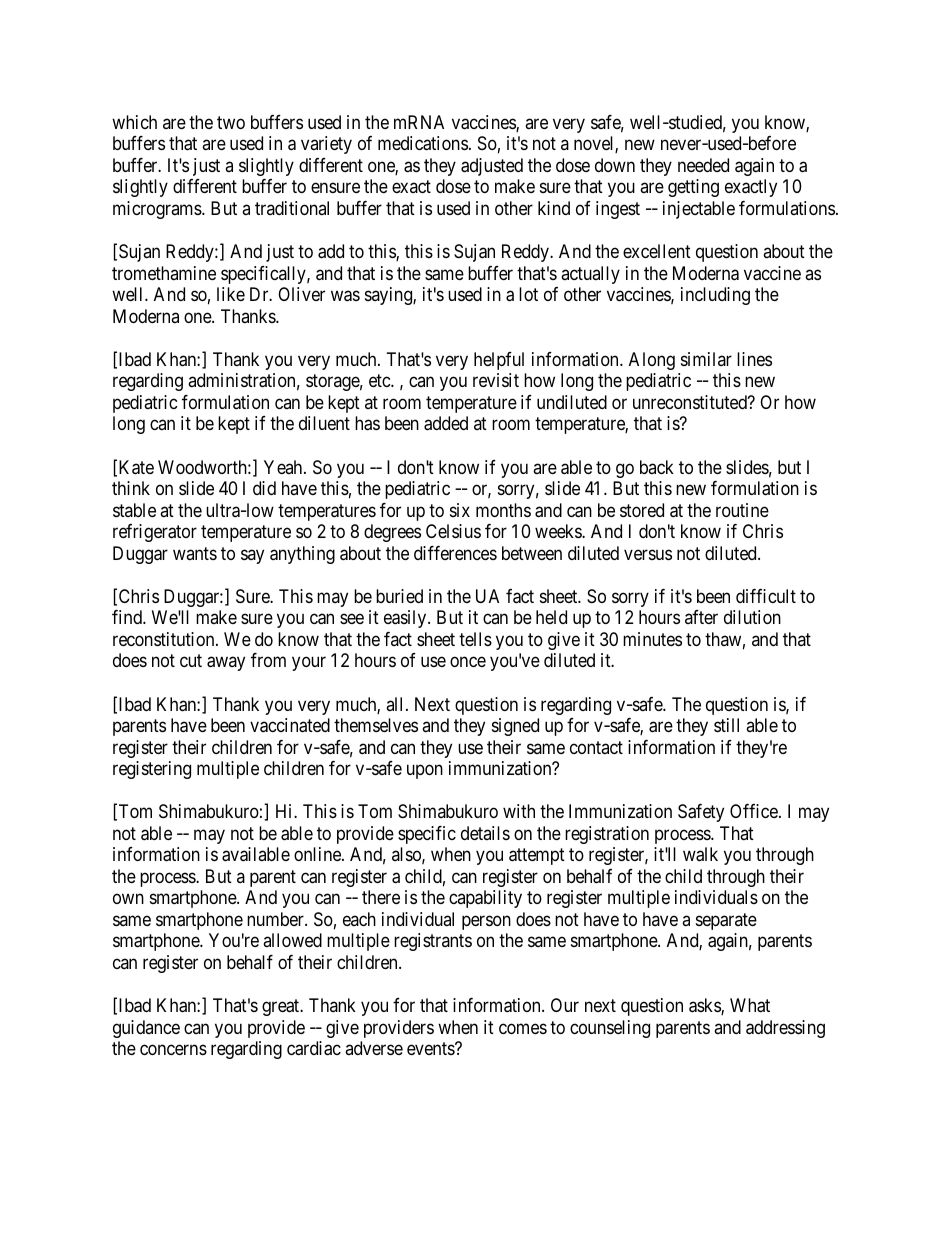 The image size is (952, 1233). Describe the element at coordinates (231, 122) in the image. I see `two` at that location.
